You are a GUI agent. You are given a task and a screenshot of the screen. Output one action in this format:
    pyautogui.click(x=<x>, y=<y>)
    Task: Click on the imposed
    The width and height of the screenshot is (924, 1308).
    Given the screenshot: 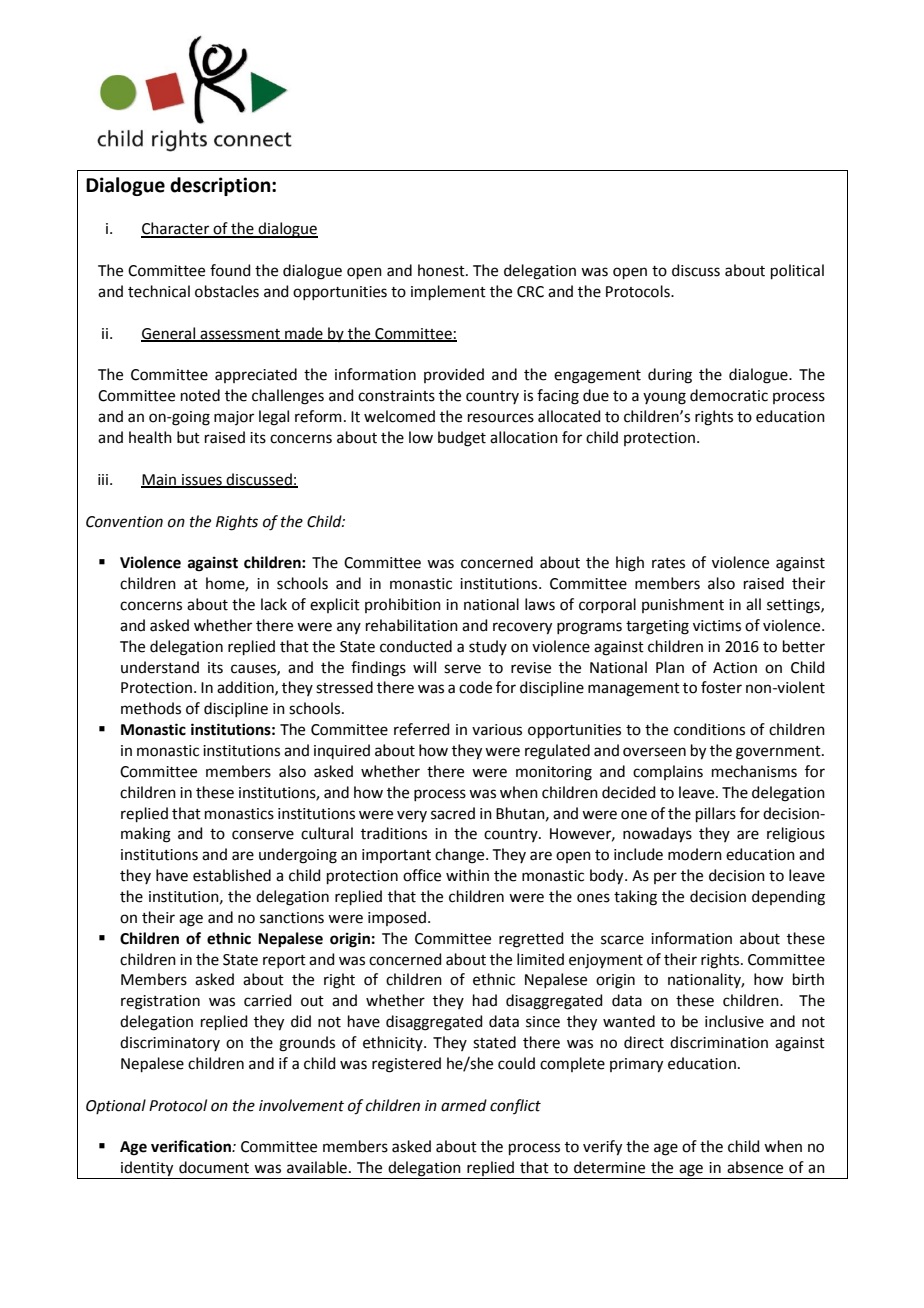 What is the action you would take?
    pyautogui.click(x=397, y=918)
